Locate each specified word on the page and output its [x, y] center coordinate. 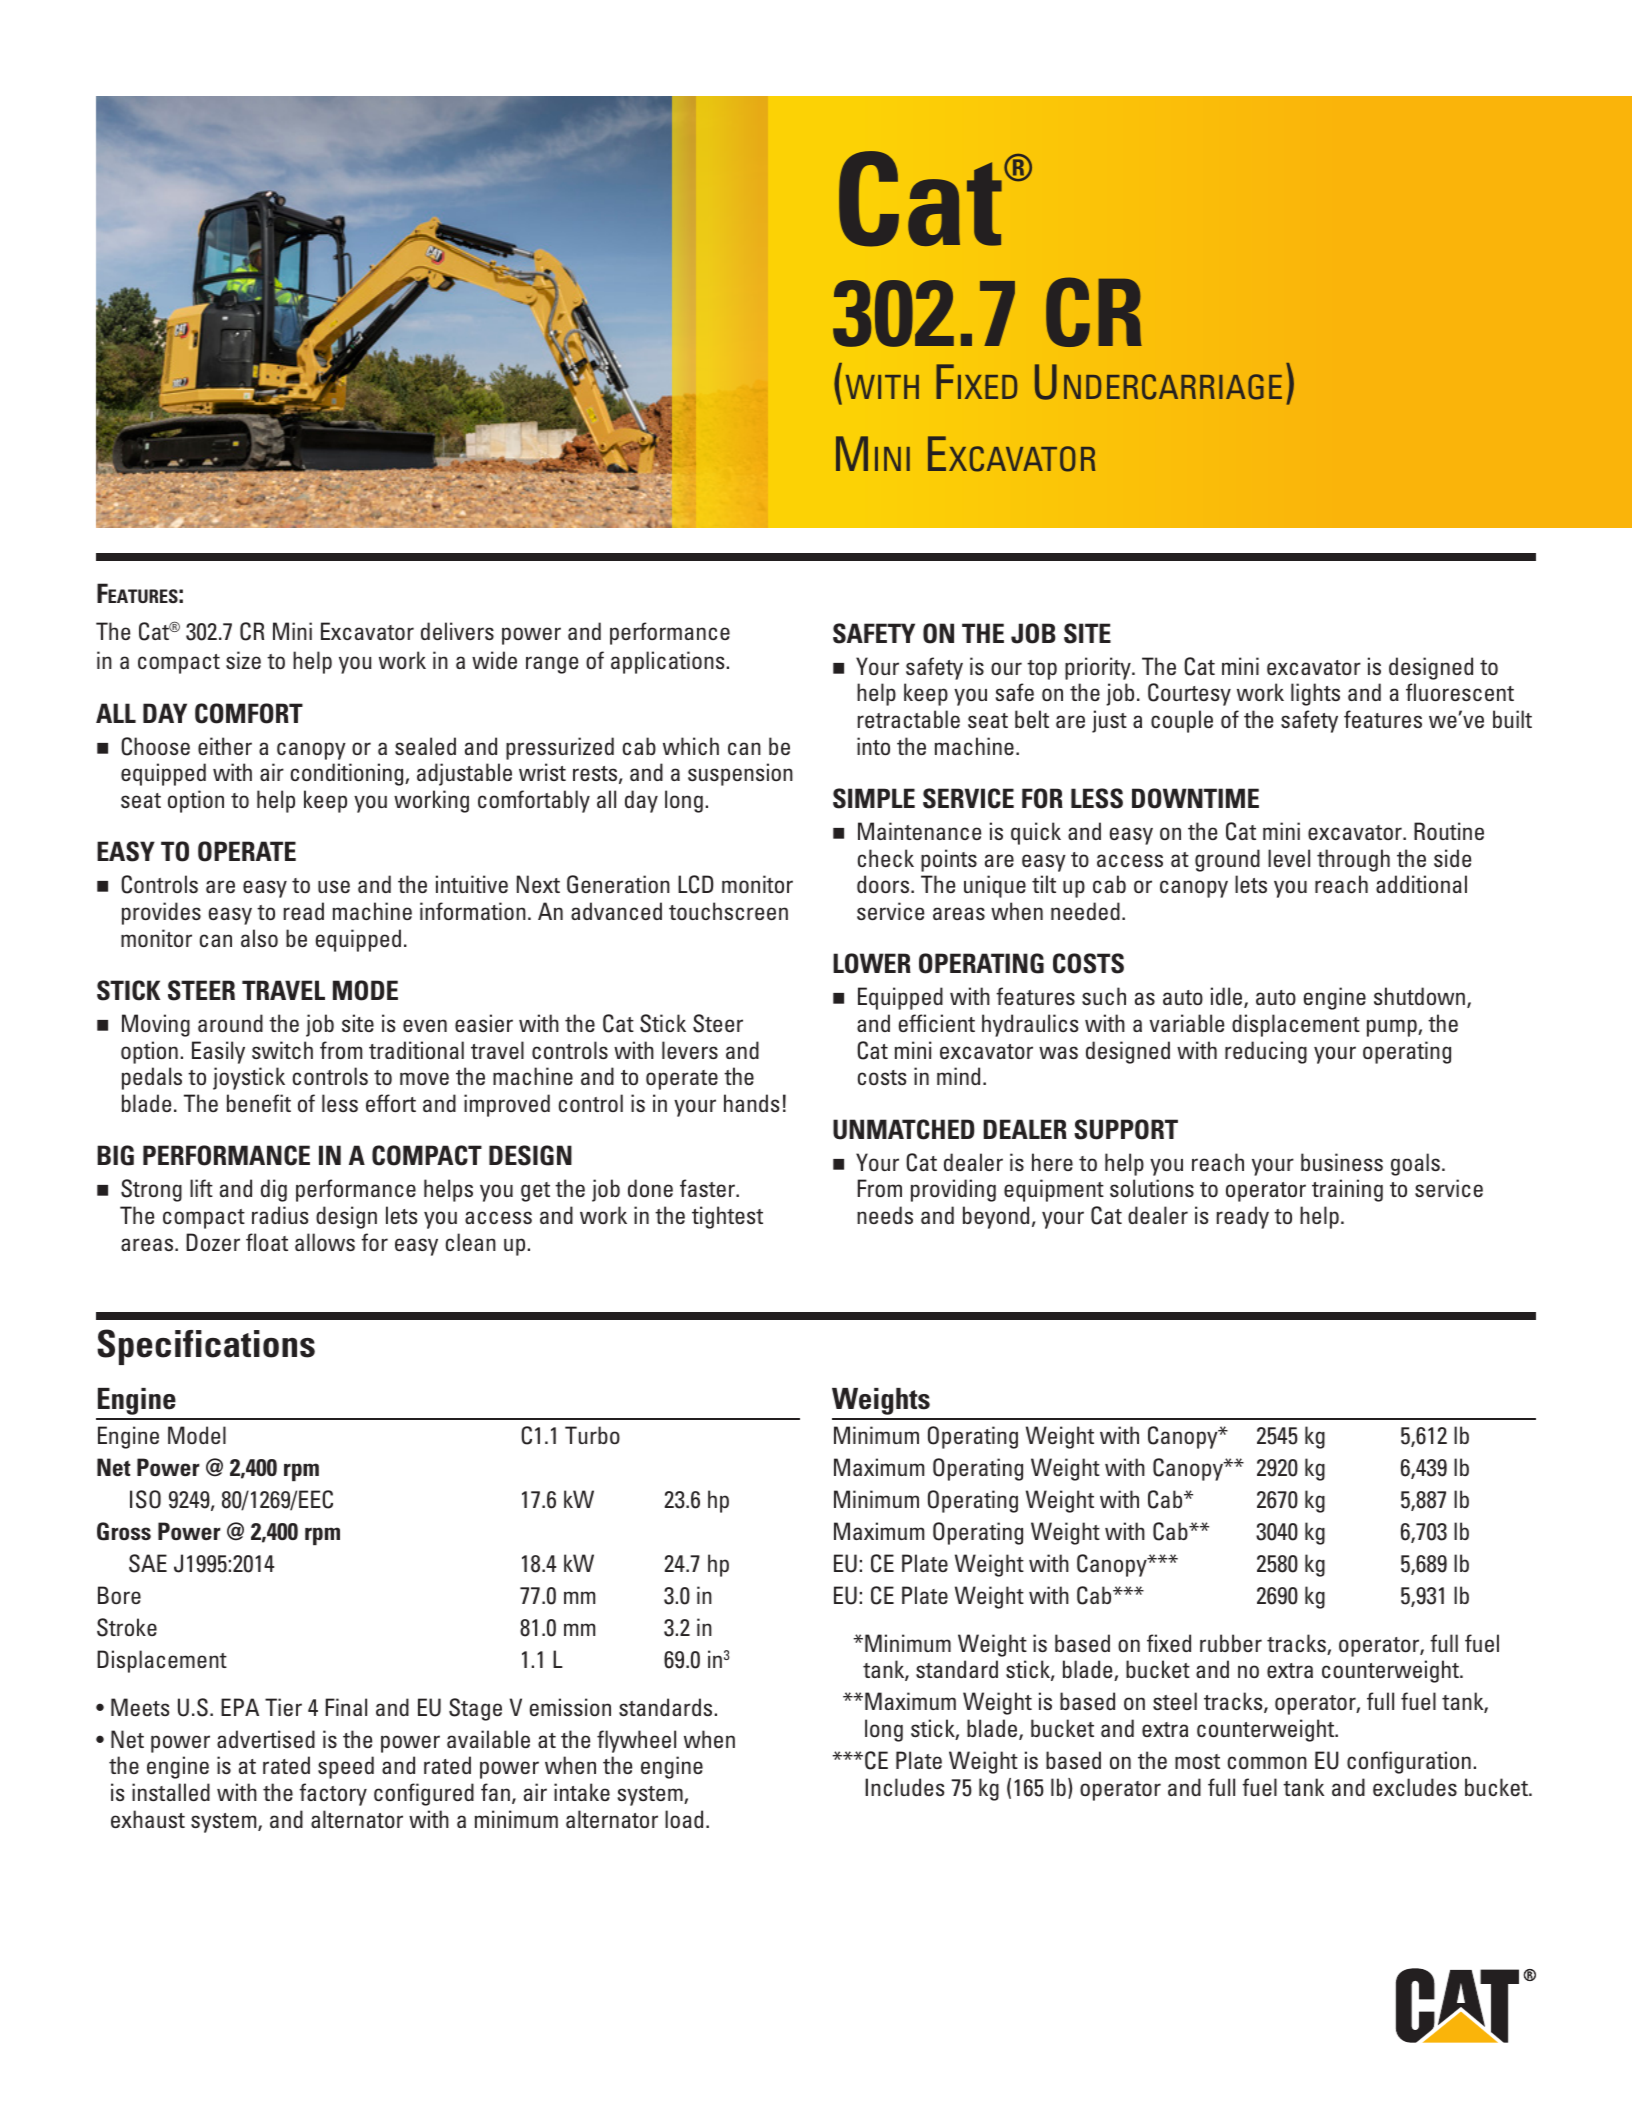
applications [668, 662]
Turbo [592, 1435]
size [243, 660]
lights [1315, 694]
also [259, 938]
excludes [1415, 1787]
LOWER [872, 963]
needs [885, 1215]
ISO [145, 1499]
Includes [905, 1787]
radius [280, 1215]
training [1347, 1190]
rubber [1231, 1643]
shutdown [1419, 996]
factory [333, 1794]
